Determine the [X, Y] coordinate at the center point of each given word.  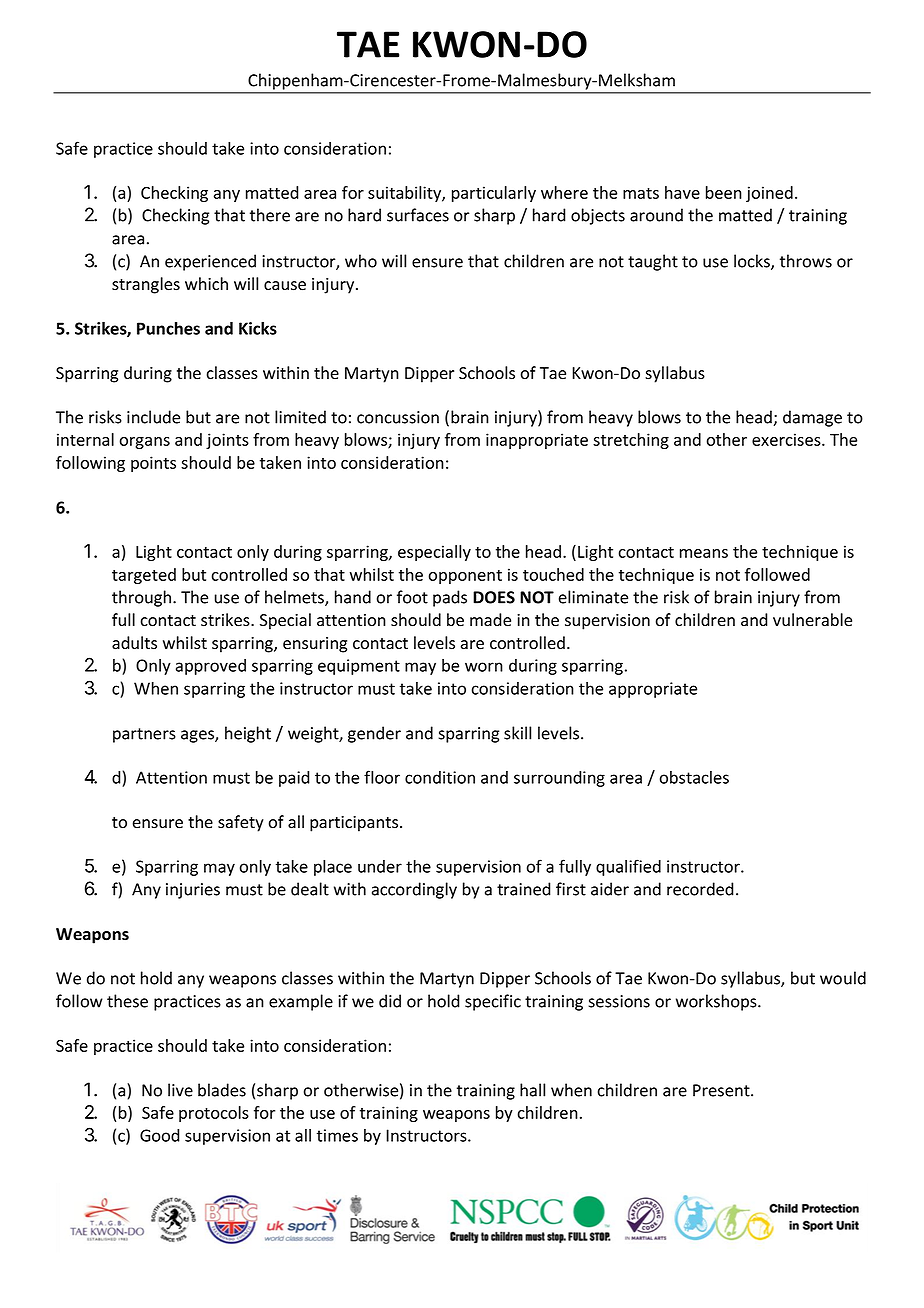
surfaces [418, 215]
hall [532, 1090]
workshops [717, 1002]
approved [211, 667]
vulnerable [812, 620]
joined [769, 194]
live [180, 1090]
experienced [210, 262]
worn [484, 667]
